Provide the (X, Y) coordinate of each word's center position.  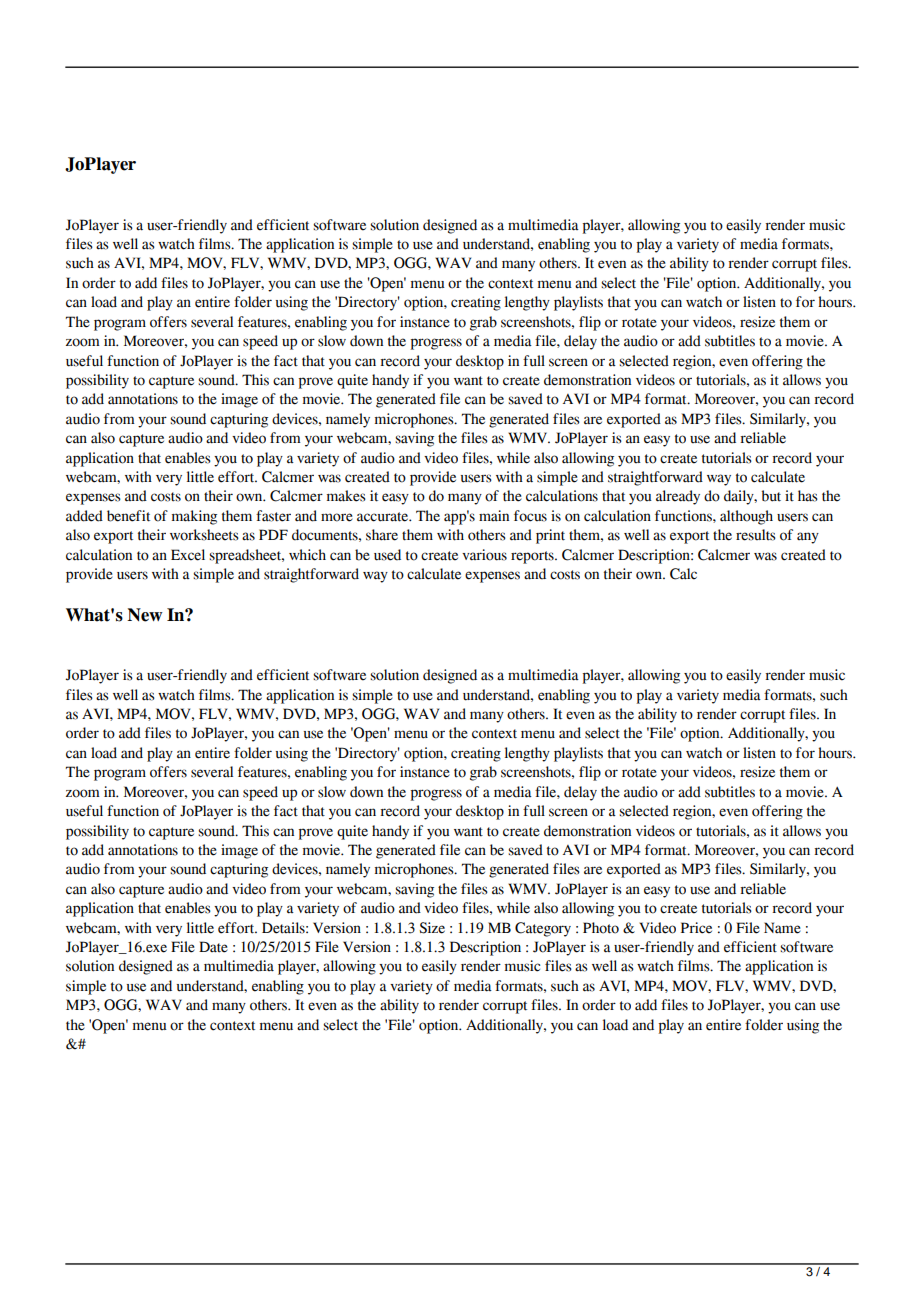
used (387, 555)
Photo (601, 928)
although (746, 517)
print (550, 536)
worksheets (204, 535)
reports (533, 557)
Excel (188, 555)
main (494, 516)
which (307, 555)
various (484, 555)
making (194, 517)
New (145, 615)
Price (696, 928)
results (756, 535)
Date (213, 947)
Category (543, 929)
